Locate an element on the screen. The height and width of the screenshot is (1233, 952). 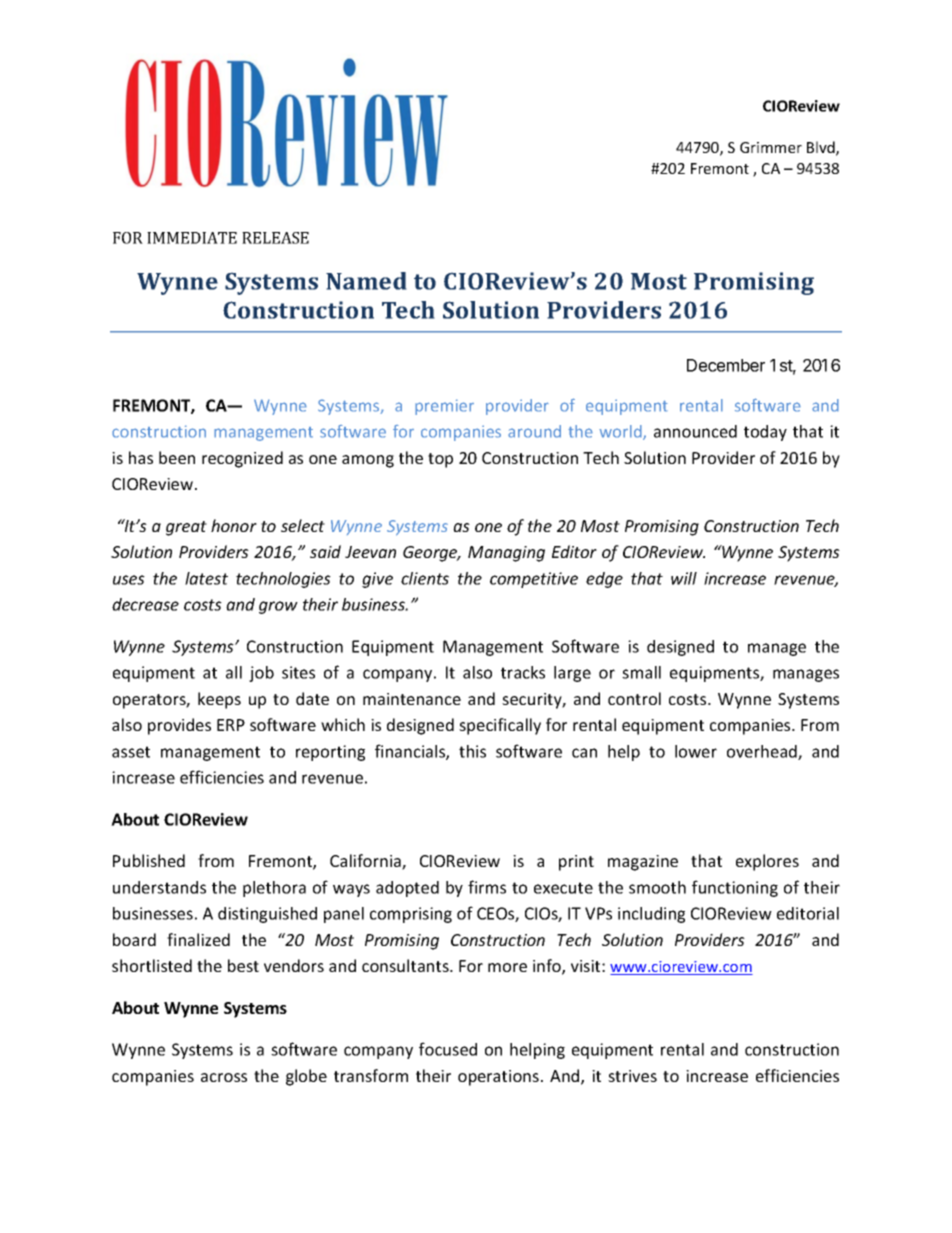
across is located at coordinates (224, 1077).
